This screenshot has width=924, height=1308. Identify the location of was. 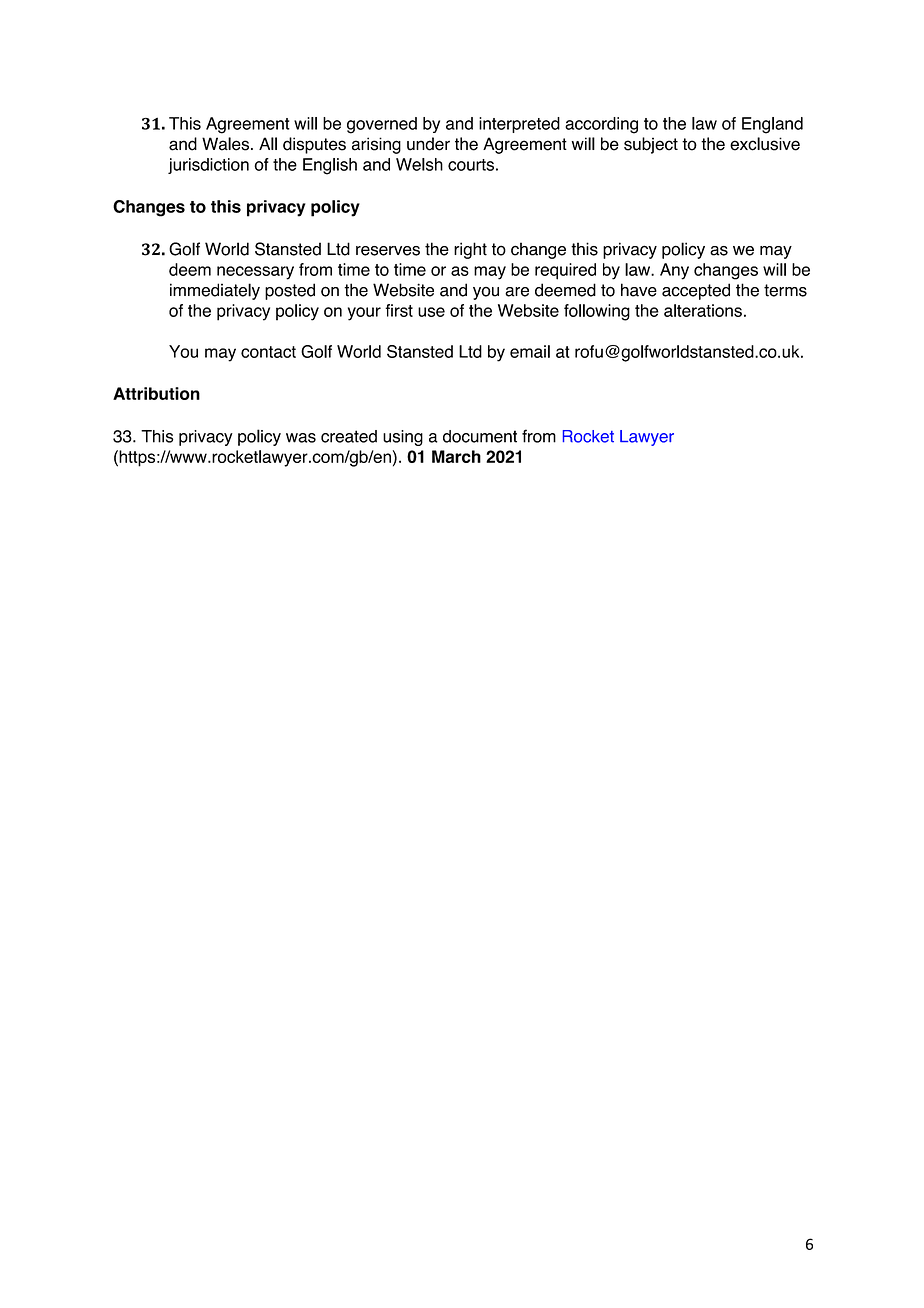
(301, 438).
